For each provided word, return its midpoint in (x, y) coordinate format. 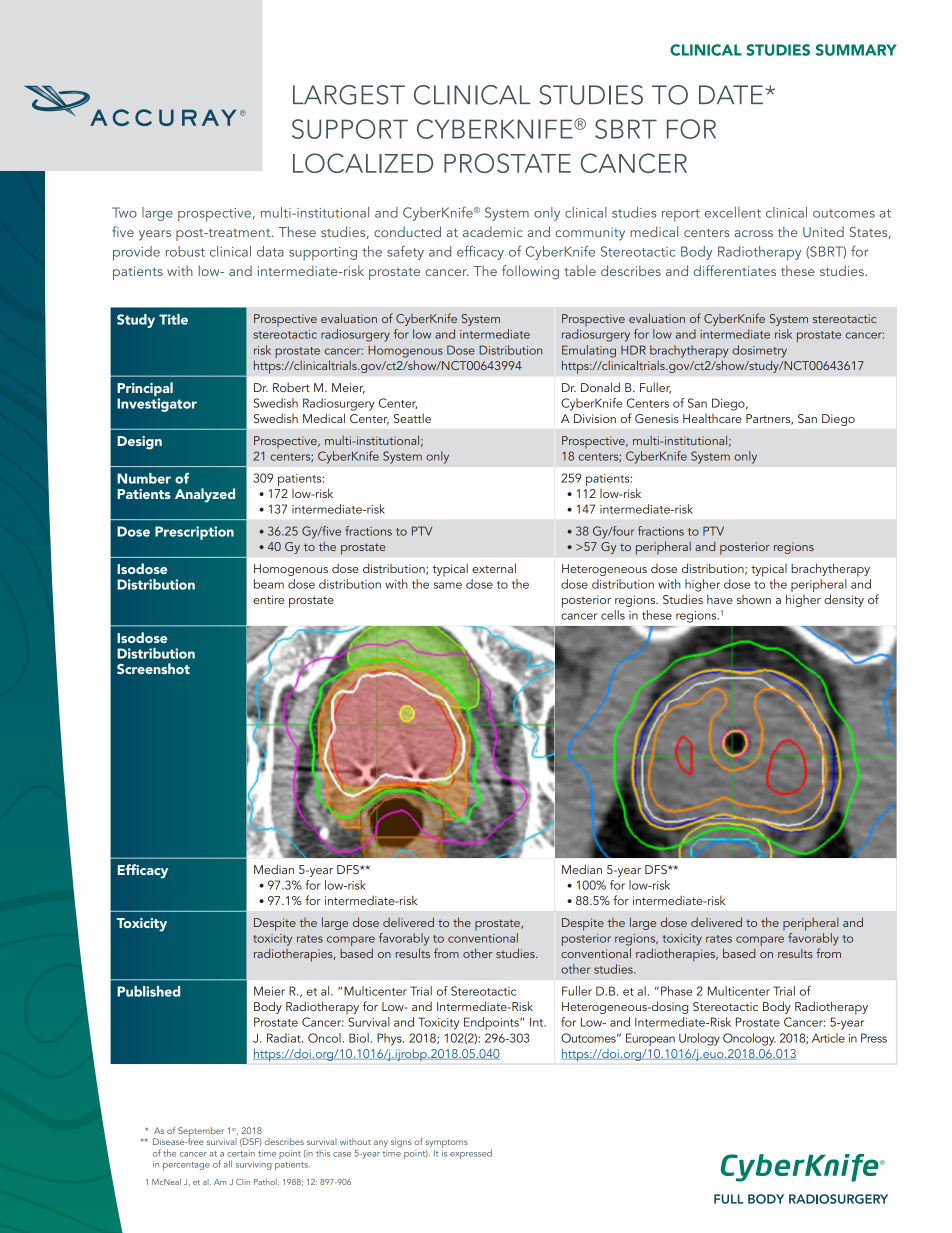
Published (148, 991)
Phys (390, 1039)
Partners (769, 419)
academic (493, 231)
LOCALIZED (363, 163)
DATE (731, 94)
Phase (676, 991)
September (201, 1133)
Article (828, 1038)
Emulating (589, 351)
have (720, 599)
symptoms (446, 1143)
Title (173, 319)
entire (268, 599)
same (448, 585)
